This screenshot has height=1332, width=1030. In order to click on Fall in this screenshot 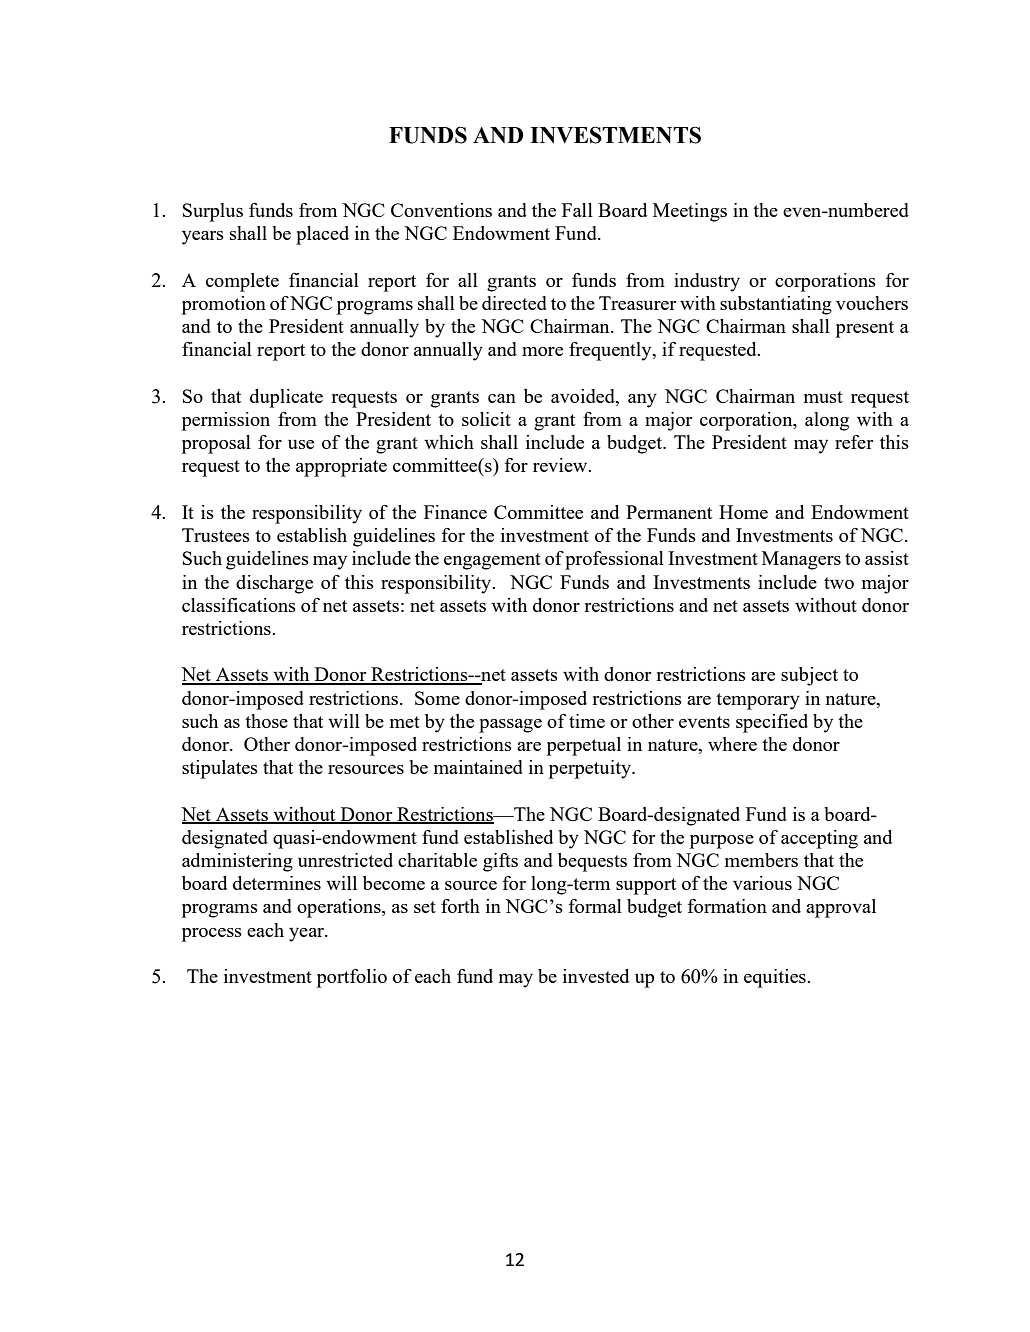, I will do `click(577, 210)`.
